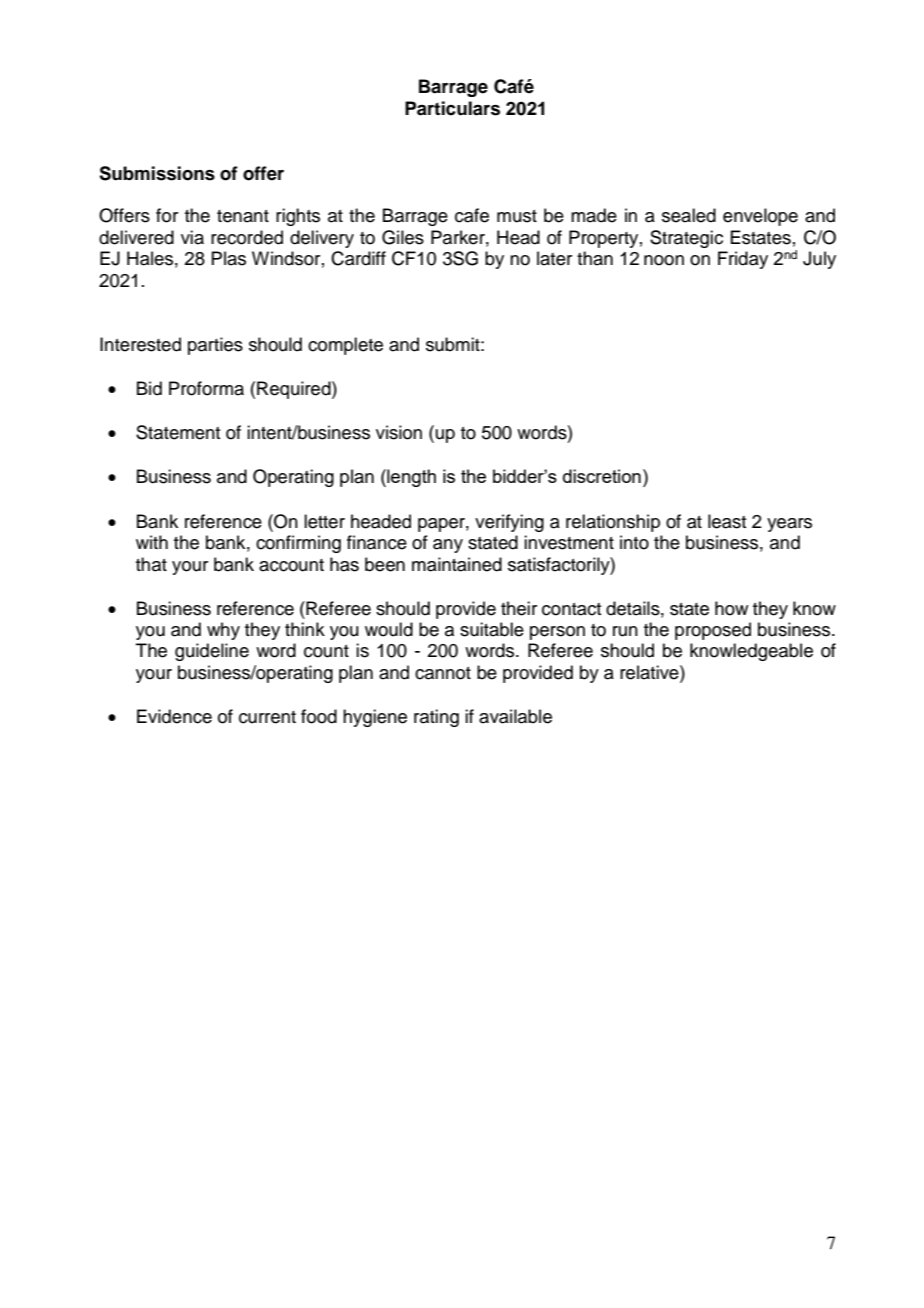 The height and width of the image is (1308, 924). I want to click on parties, so click(215, 346).
